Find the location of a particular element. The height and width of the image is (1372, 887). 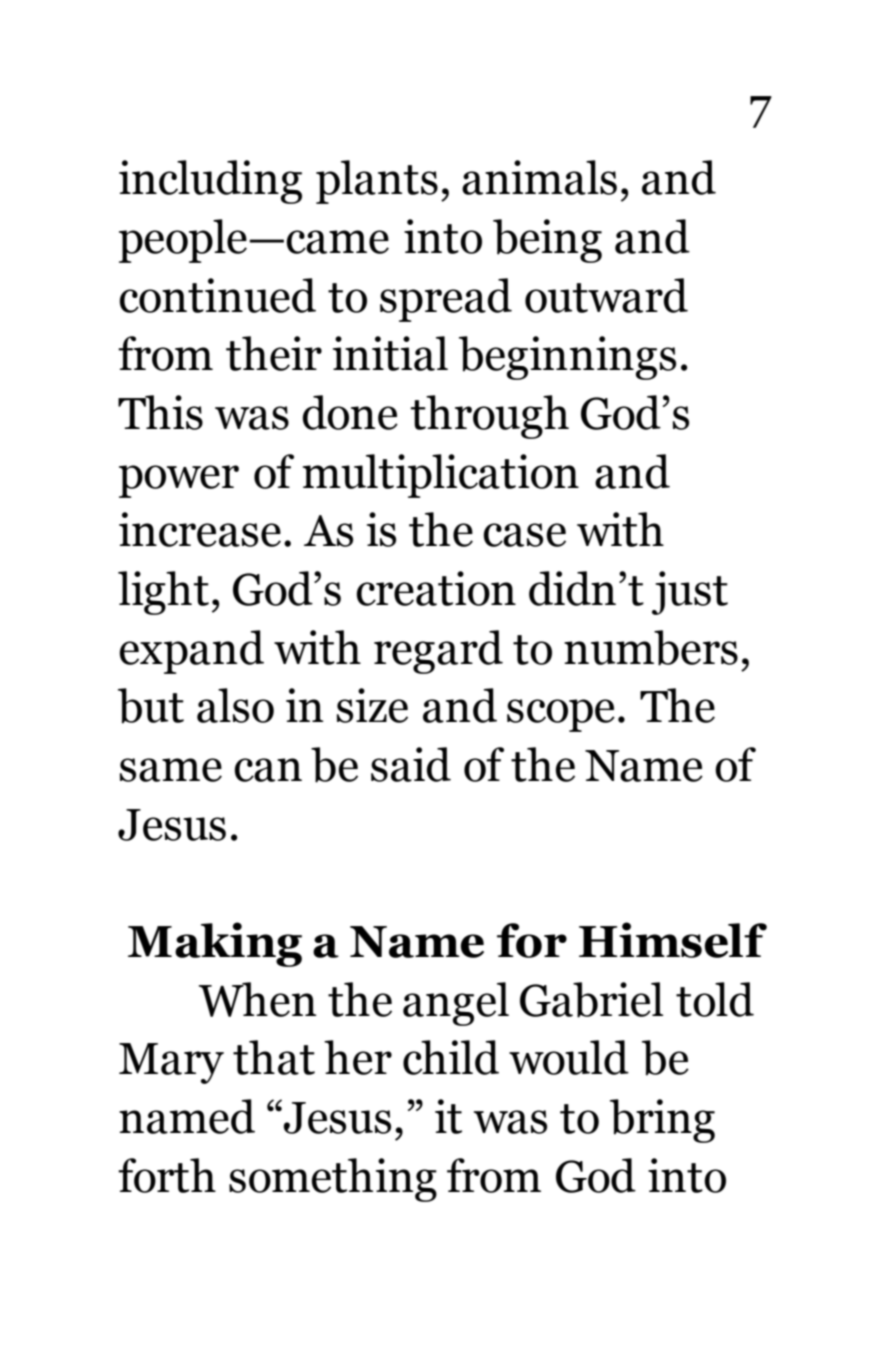

just is located at coordinates (690, 593).
